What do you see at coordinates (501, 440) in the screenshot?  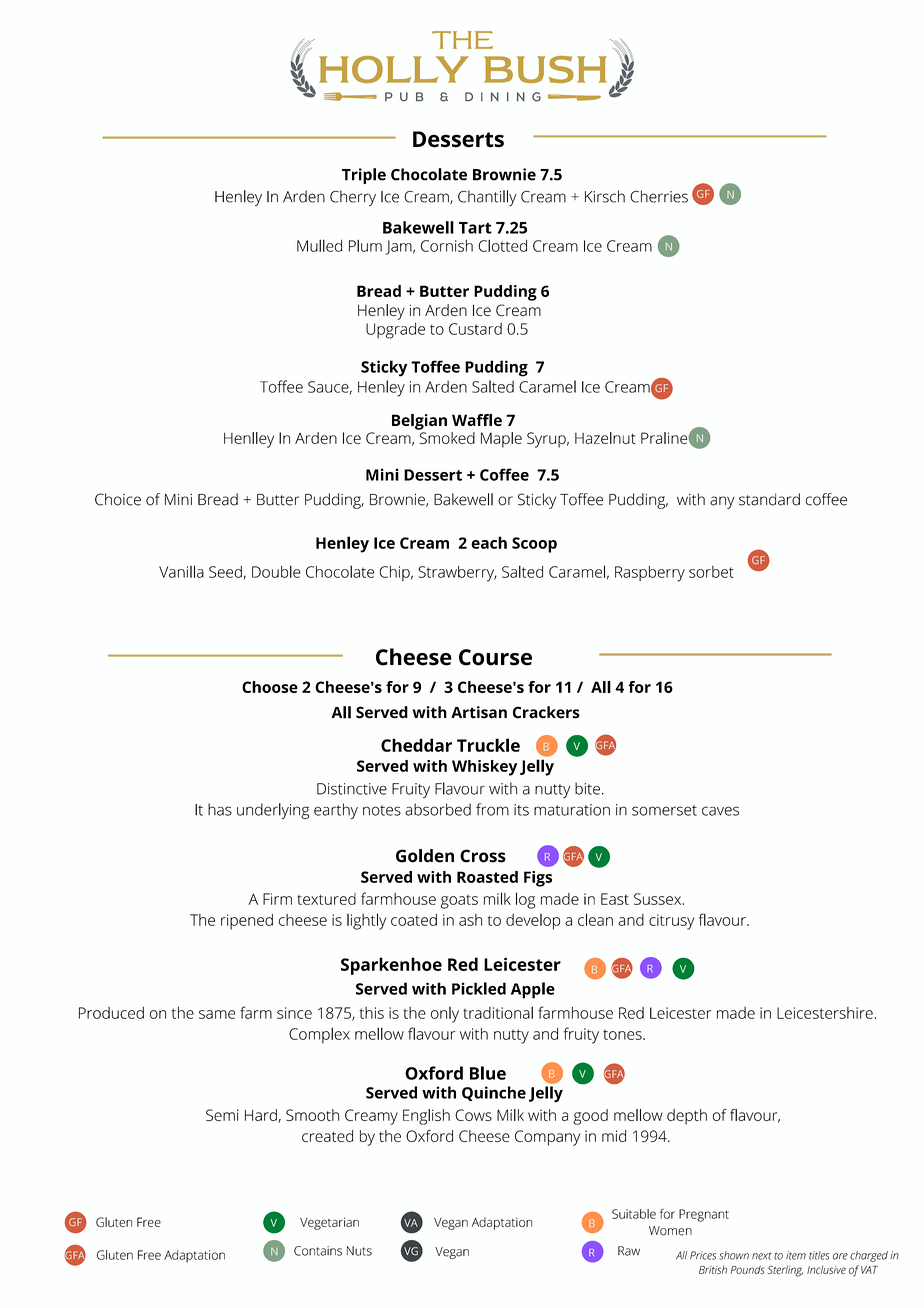 I see `Maple` at bounding box center [501, 440].
